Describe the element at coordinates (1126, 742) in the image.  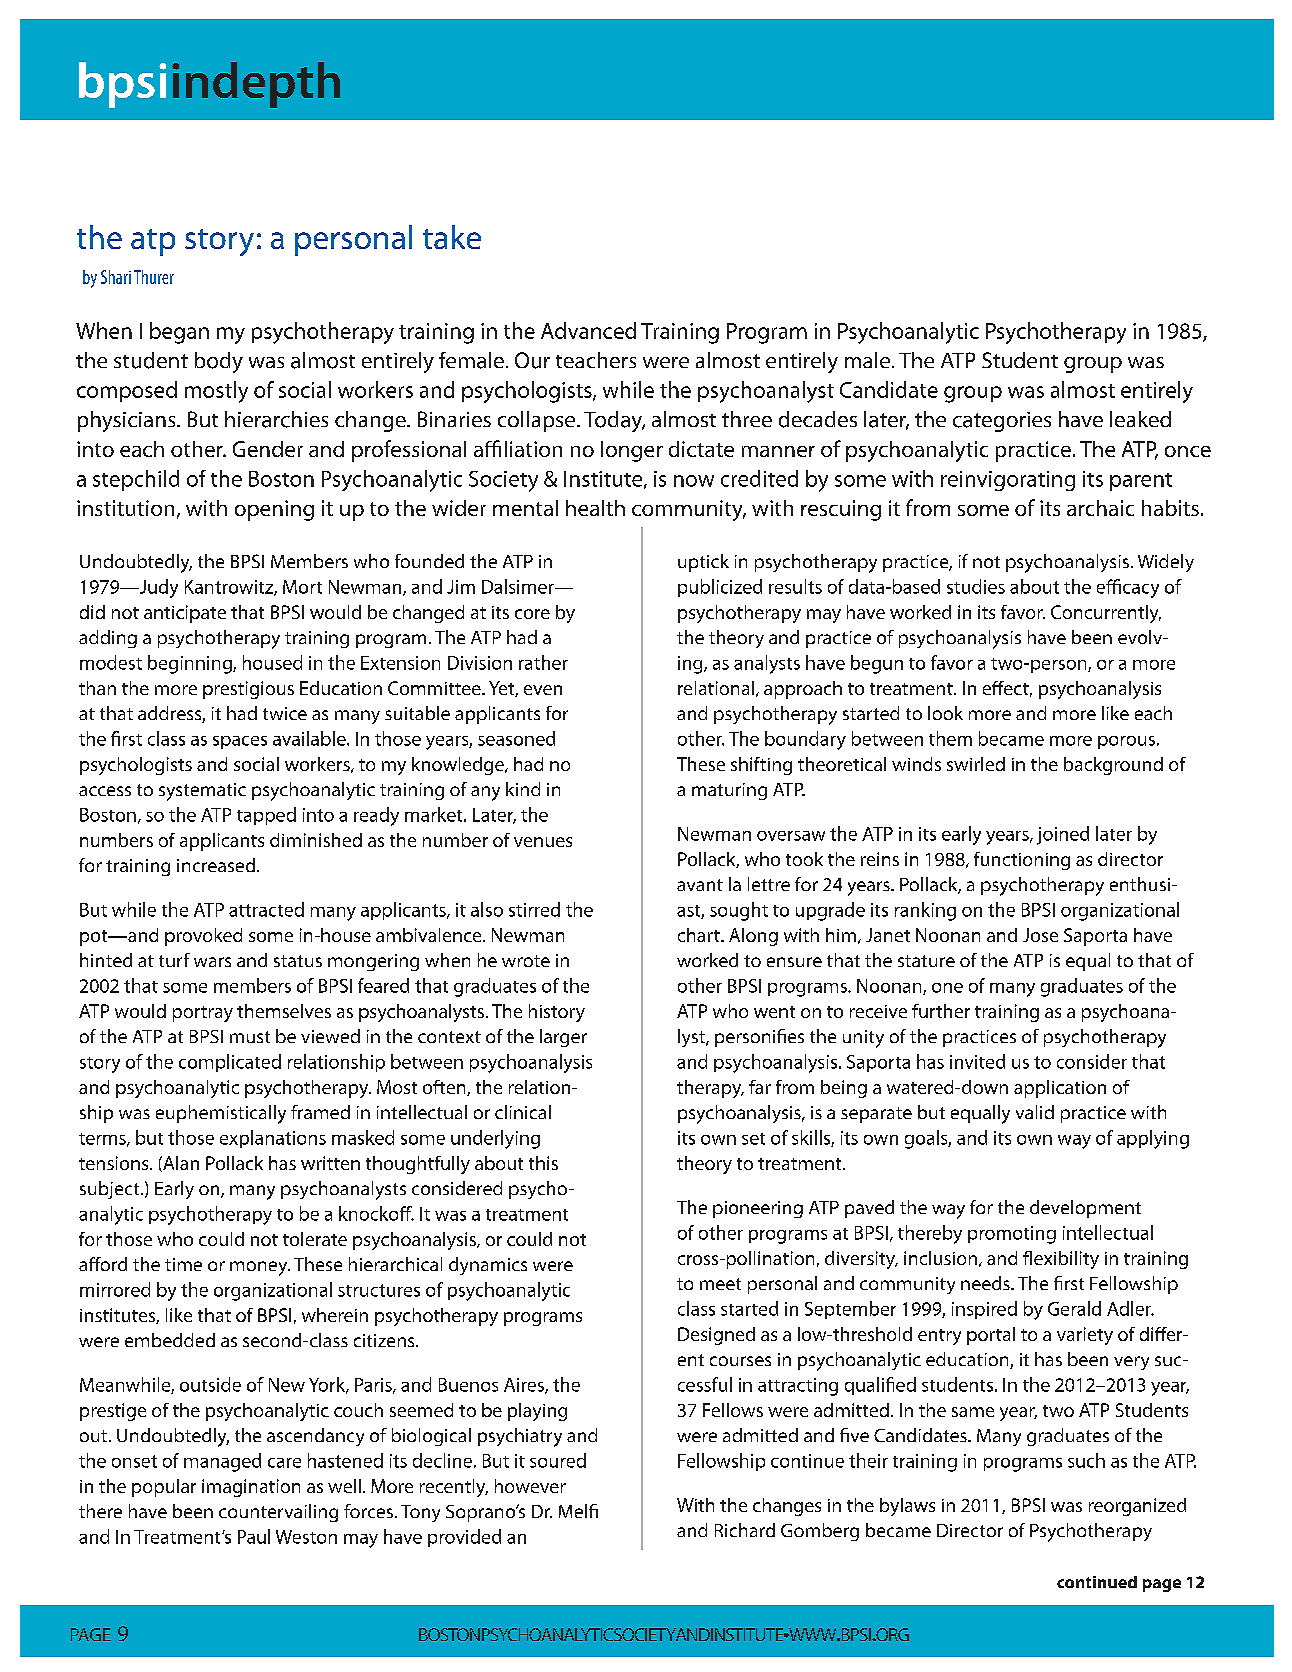
I see `porous` at that location.
